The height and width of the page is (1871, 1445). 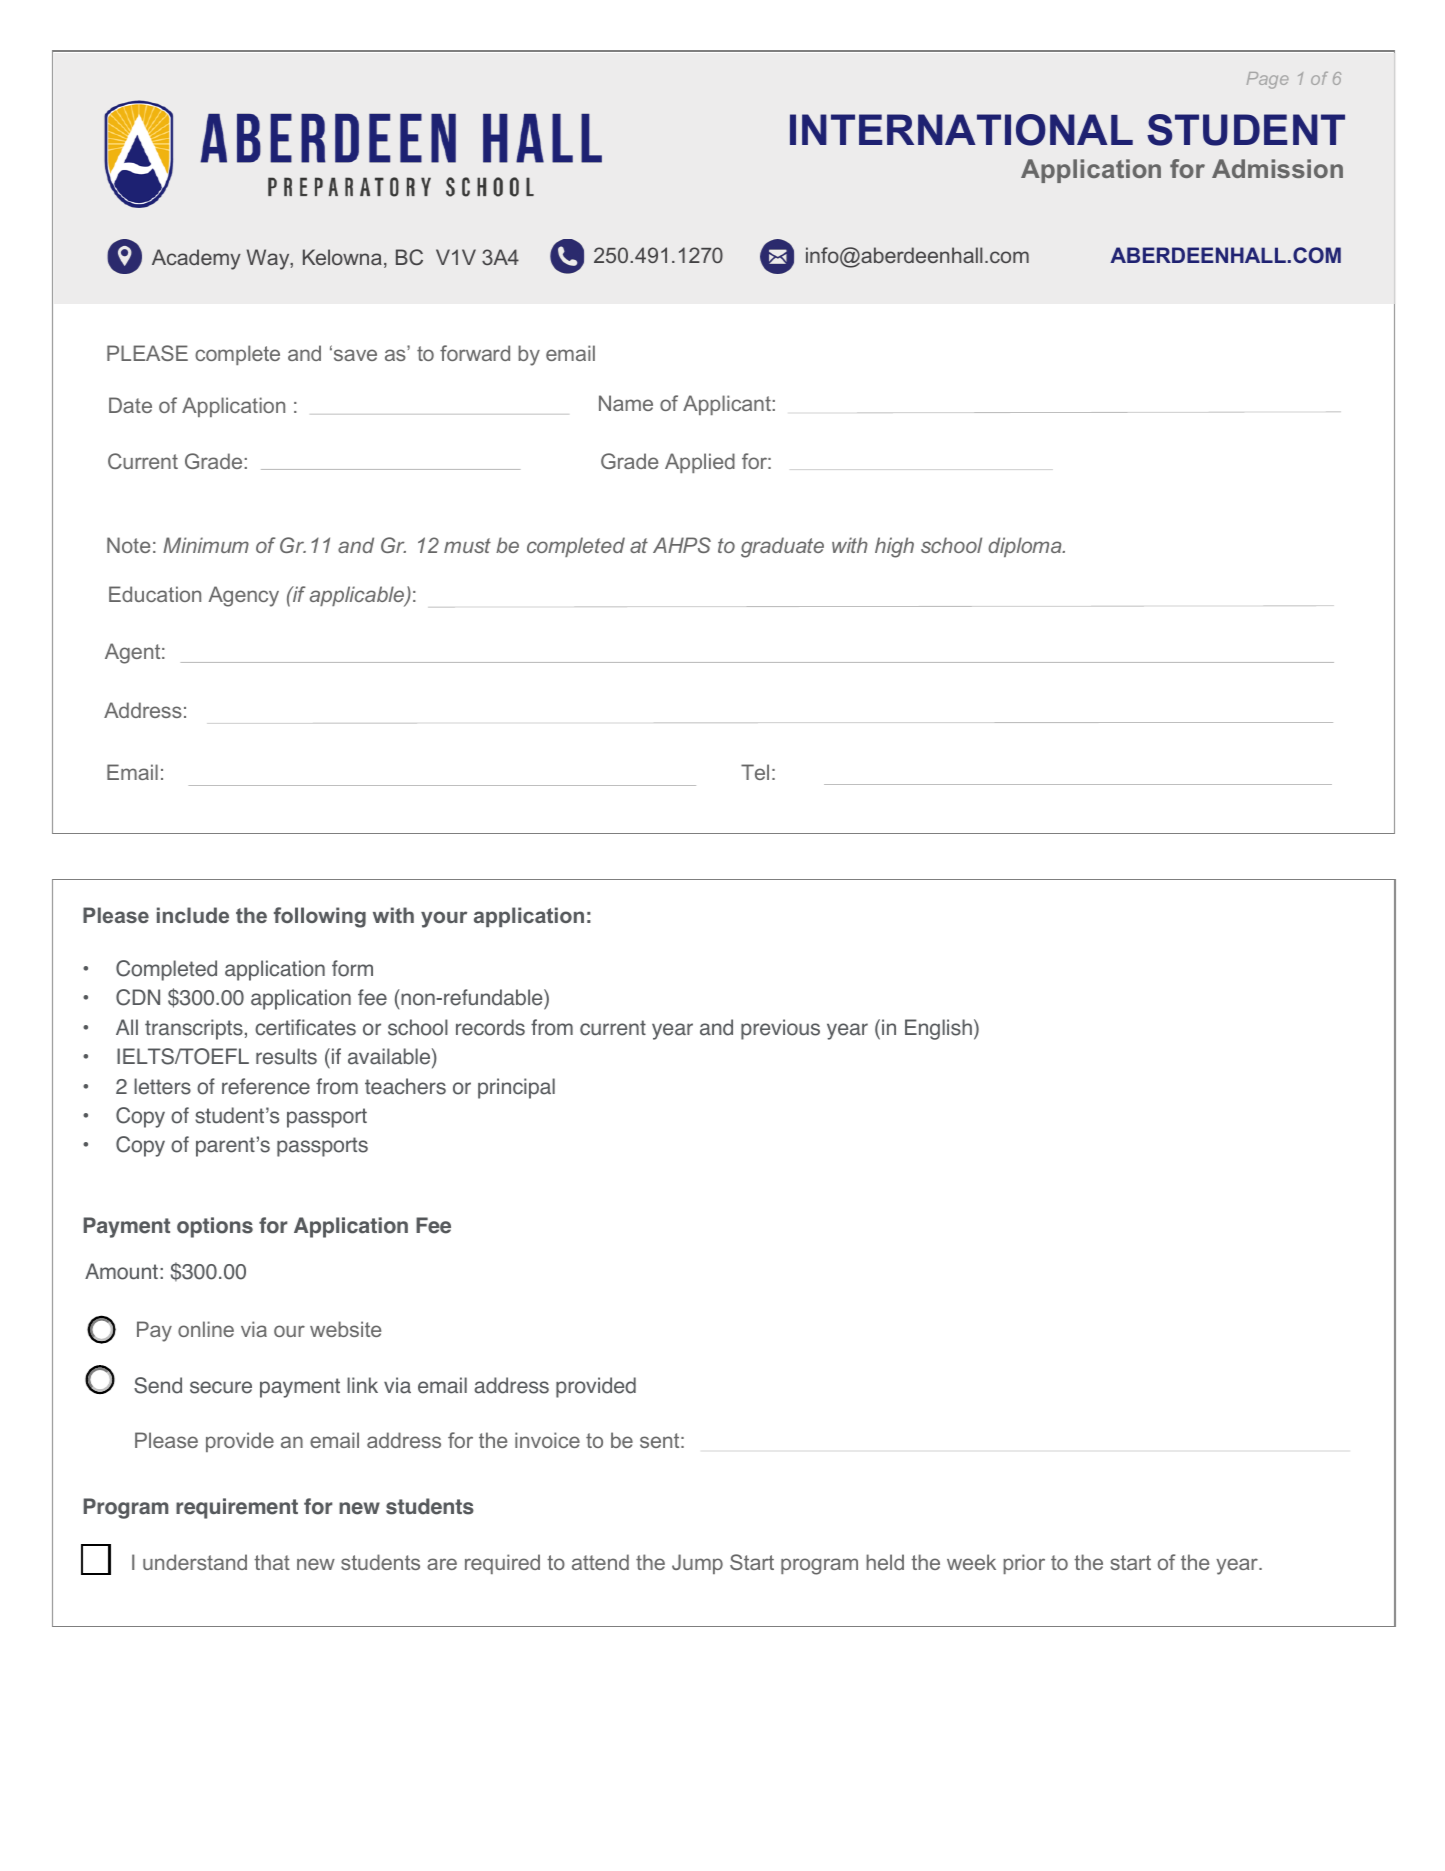 What do you see at coordinates (700, 463) in the page?
I see `Applied` at bounding box center [700, 463].
